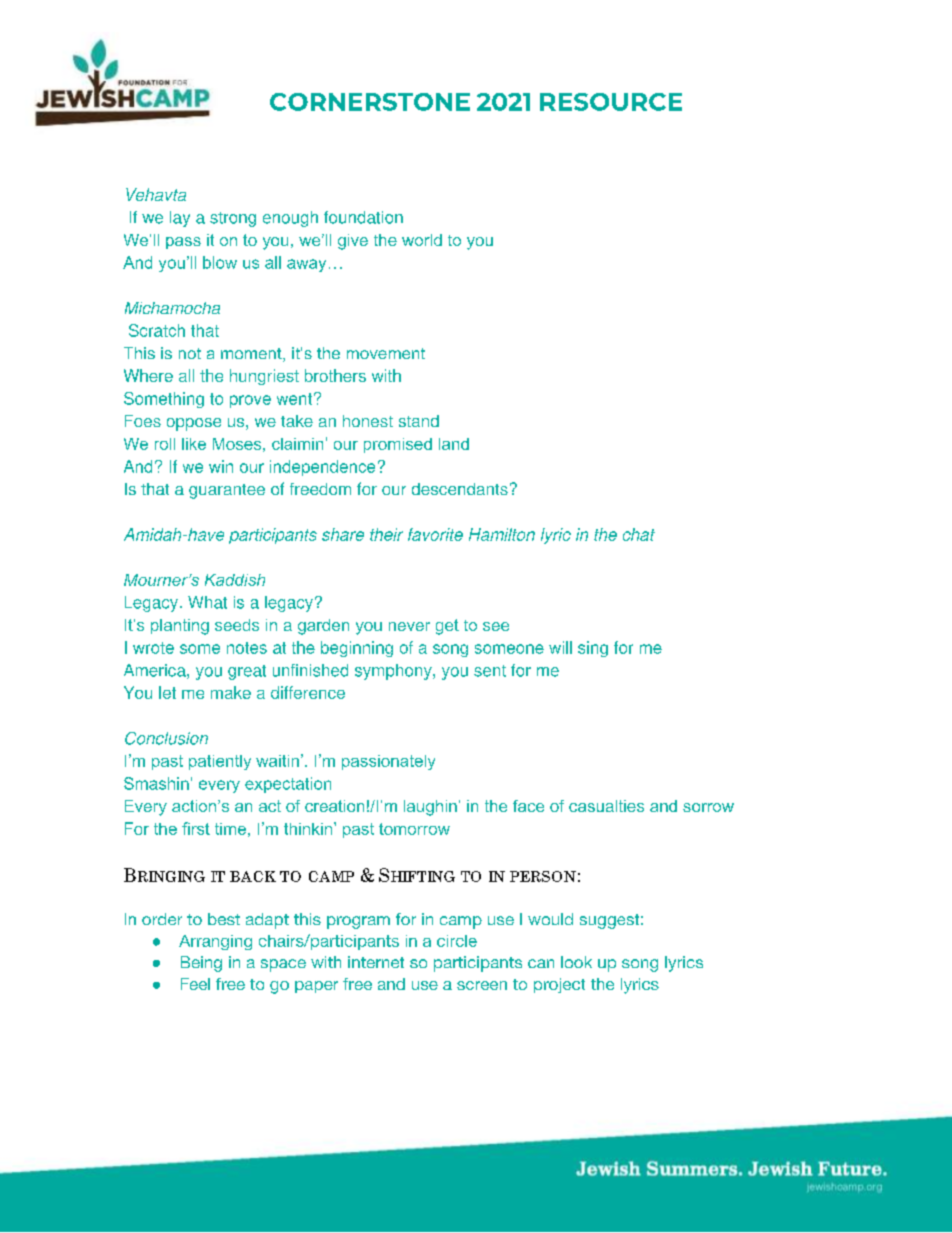  What do you see at coordinates (611, 102) in the screenshot?
I see `RESOURCE` at bounding box center [611, 102].
